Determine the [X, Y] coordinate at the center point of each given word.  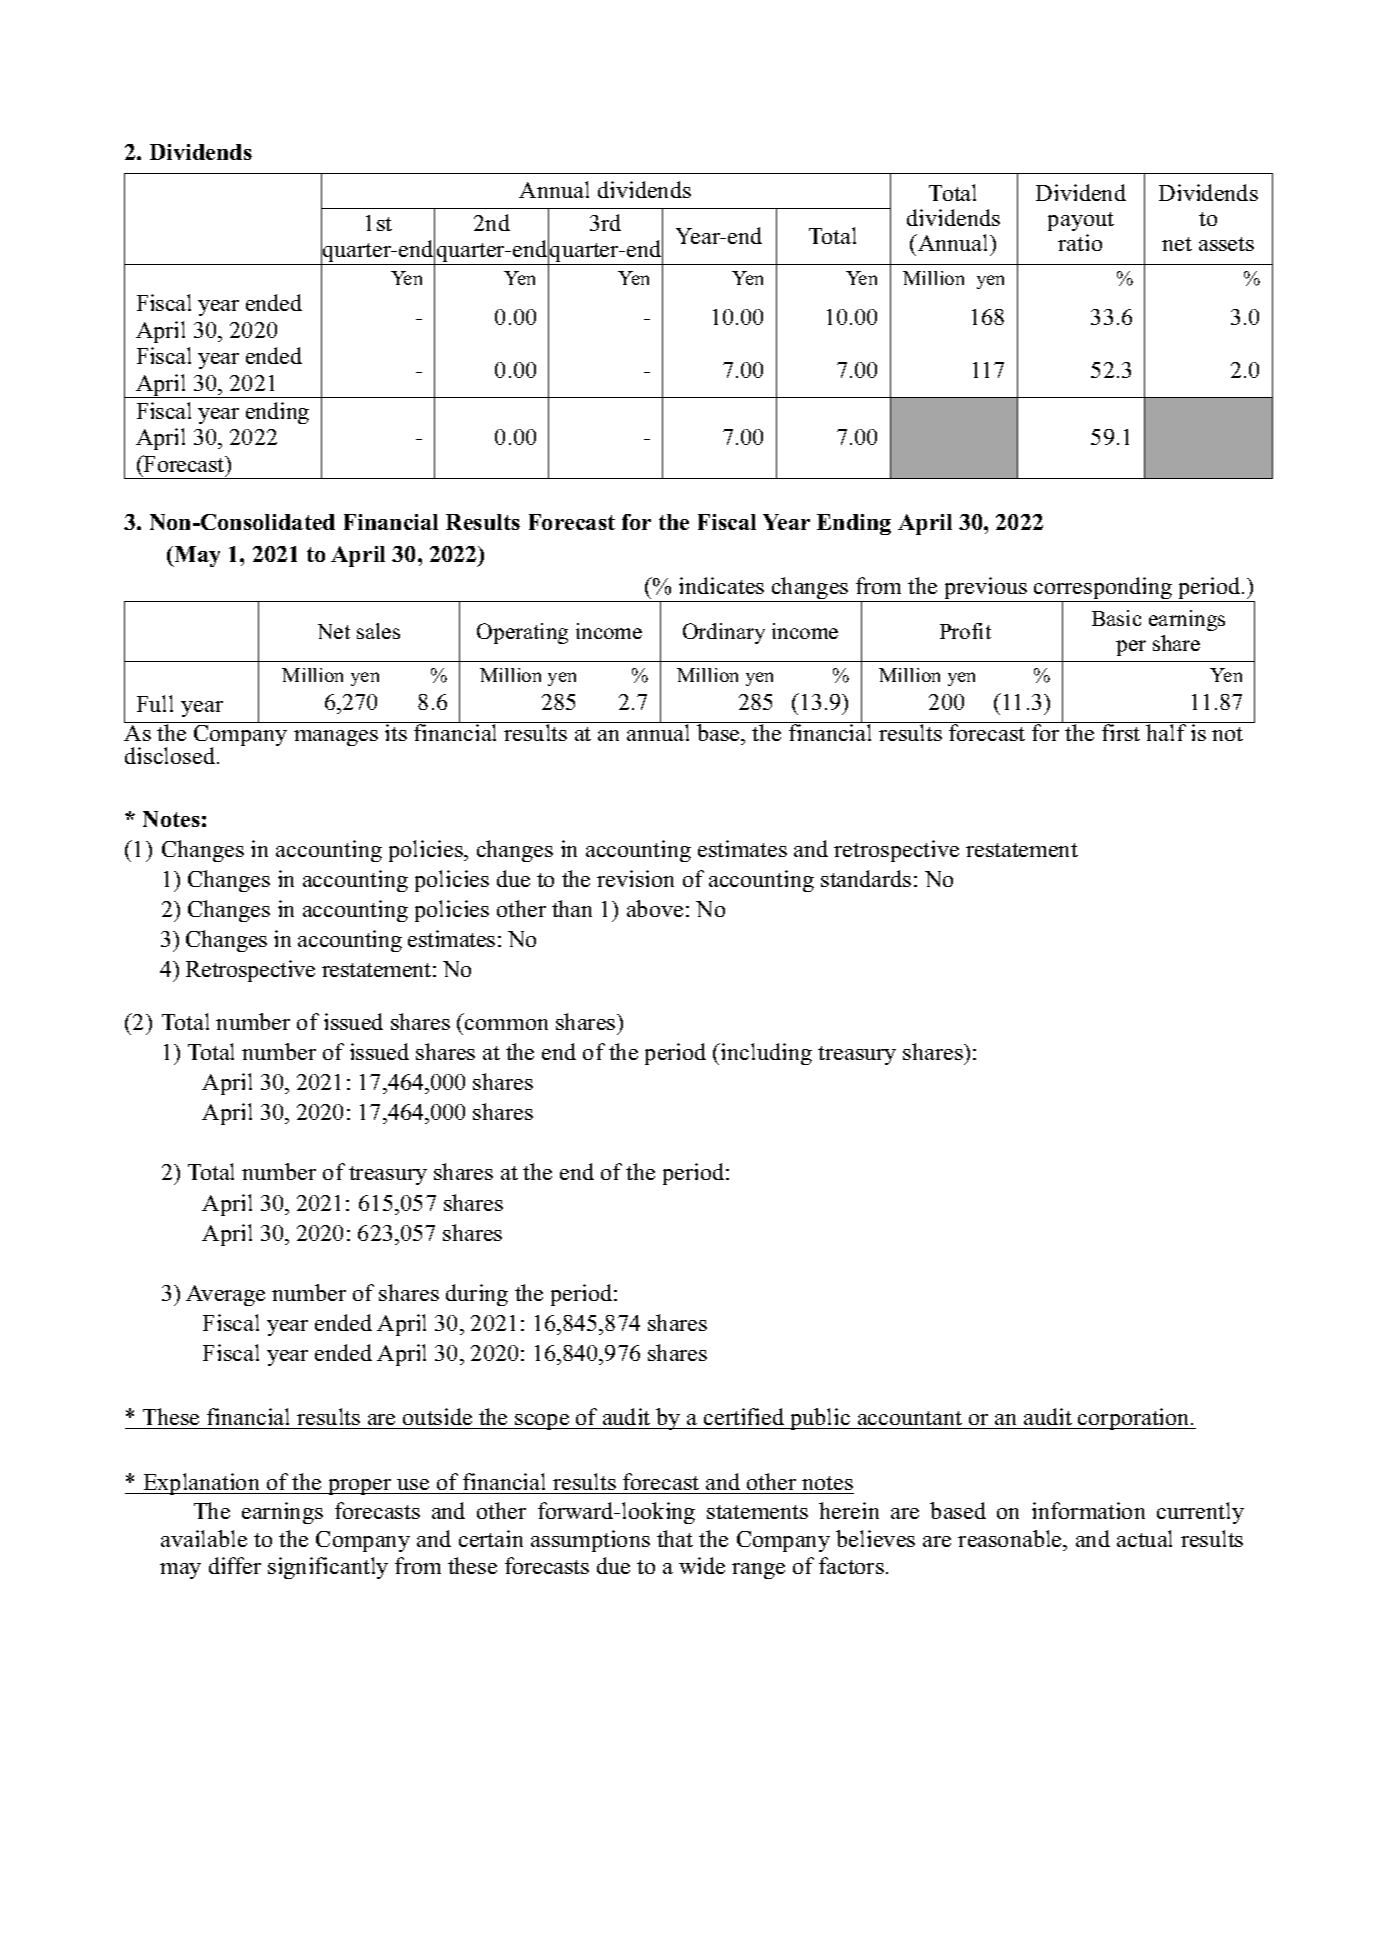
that [675, 1538]
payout [1081, 221]
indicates [721, 585]
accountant [910, 1418]
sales [378, 631]
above [655, 908]
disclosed [171, 755]
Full [155, 703]
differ [235, 1565]
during [477, 1295]
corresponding [1103, 589]
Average [225, 1295]
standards [866, 878]
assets [1226, 244]
